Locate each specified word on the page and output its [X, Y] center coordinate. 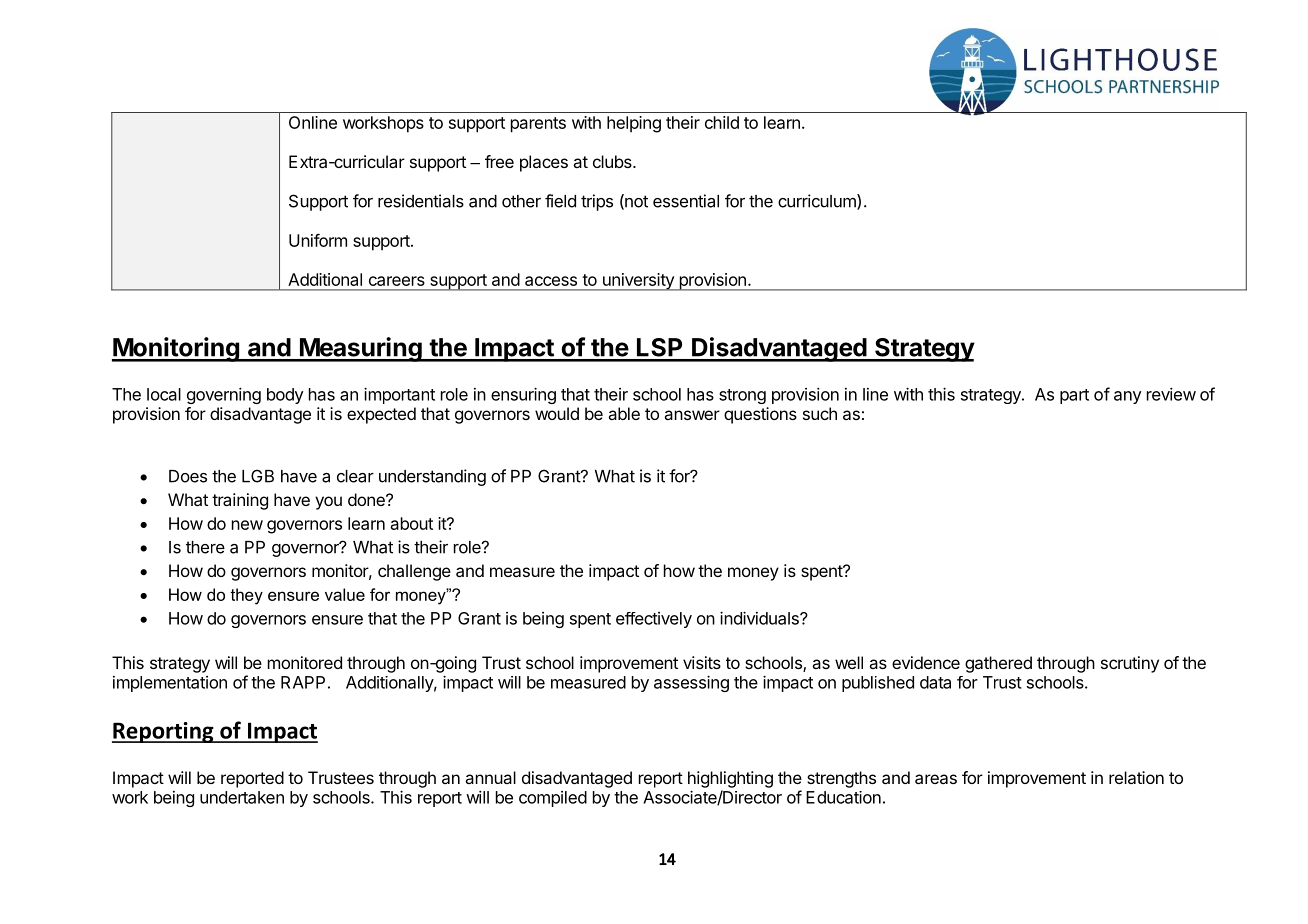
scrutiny [1130, 664]
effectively [654, 620]
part [1074, 396]
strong [742, 396]
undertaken [242, 797]
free [499, 161]
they [246, 596]
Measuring [360, 349]
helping [634, 124]
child [722, 122]
